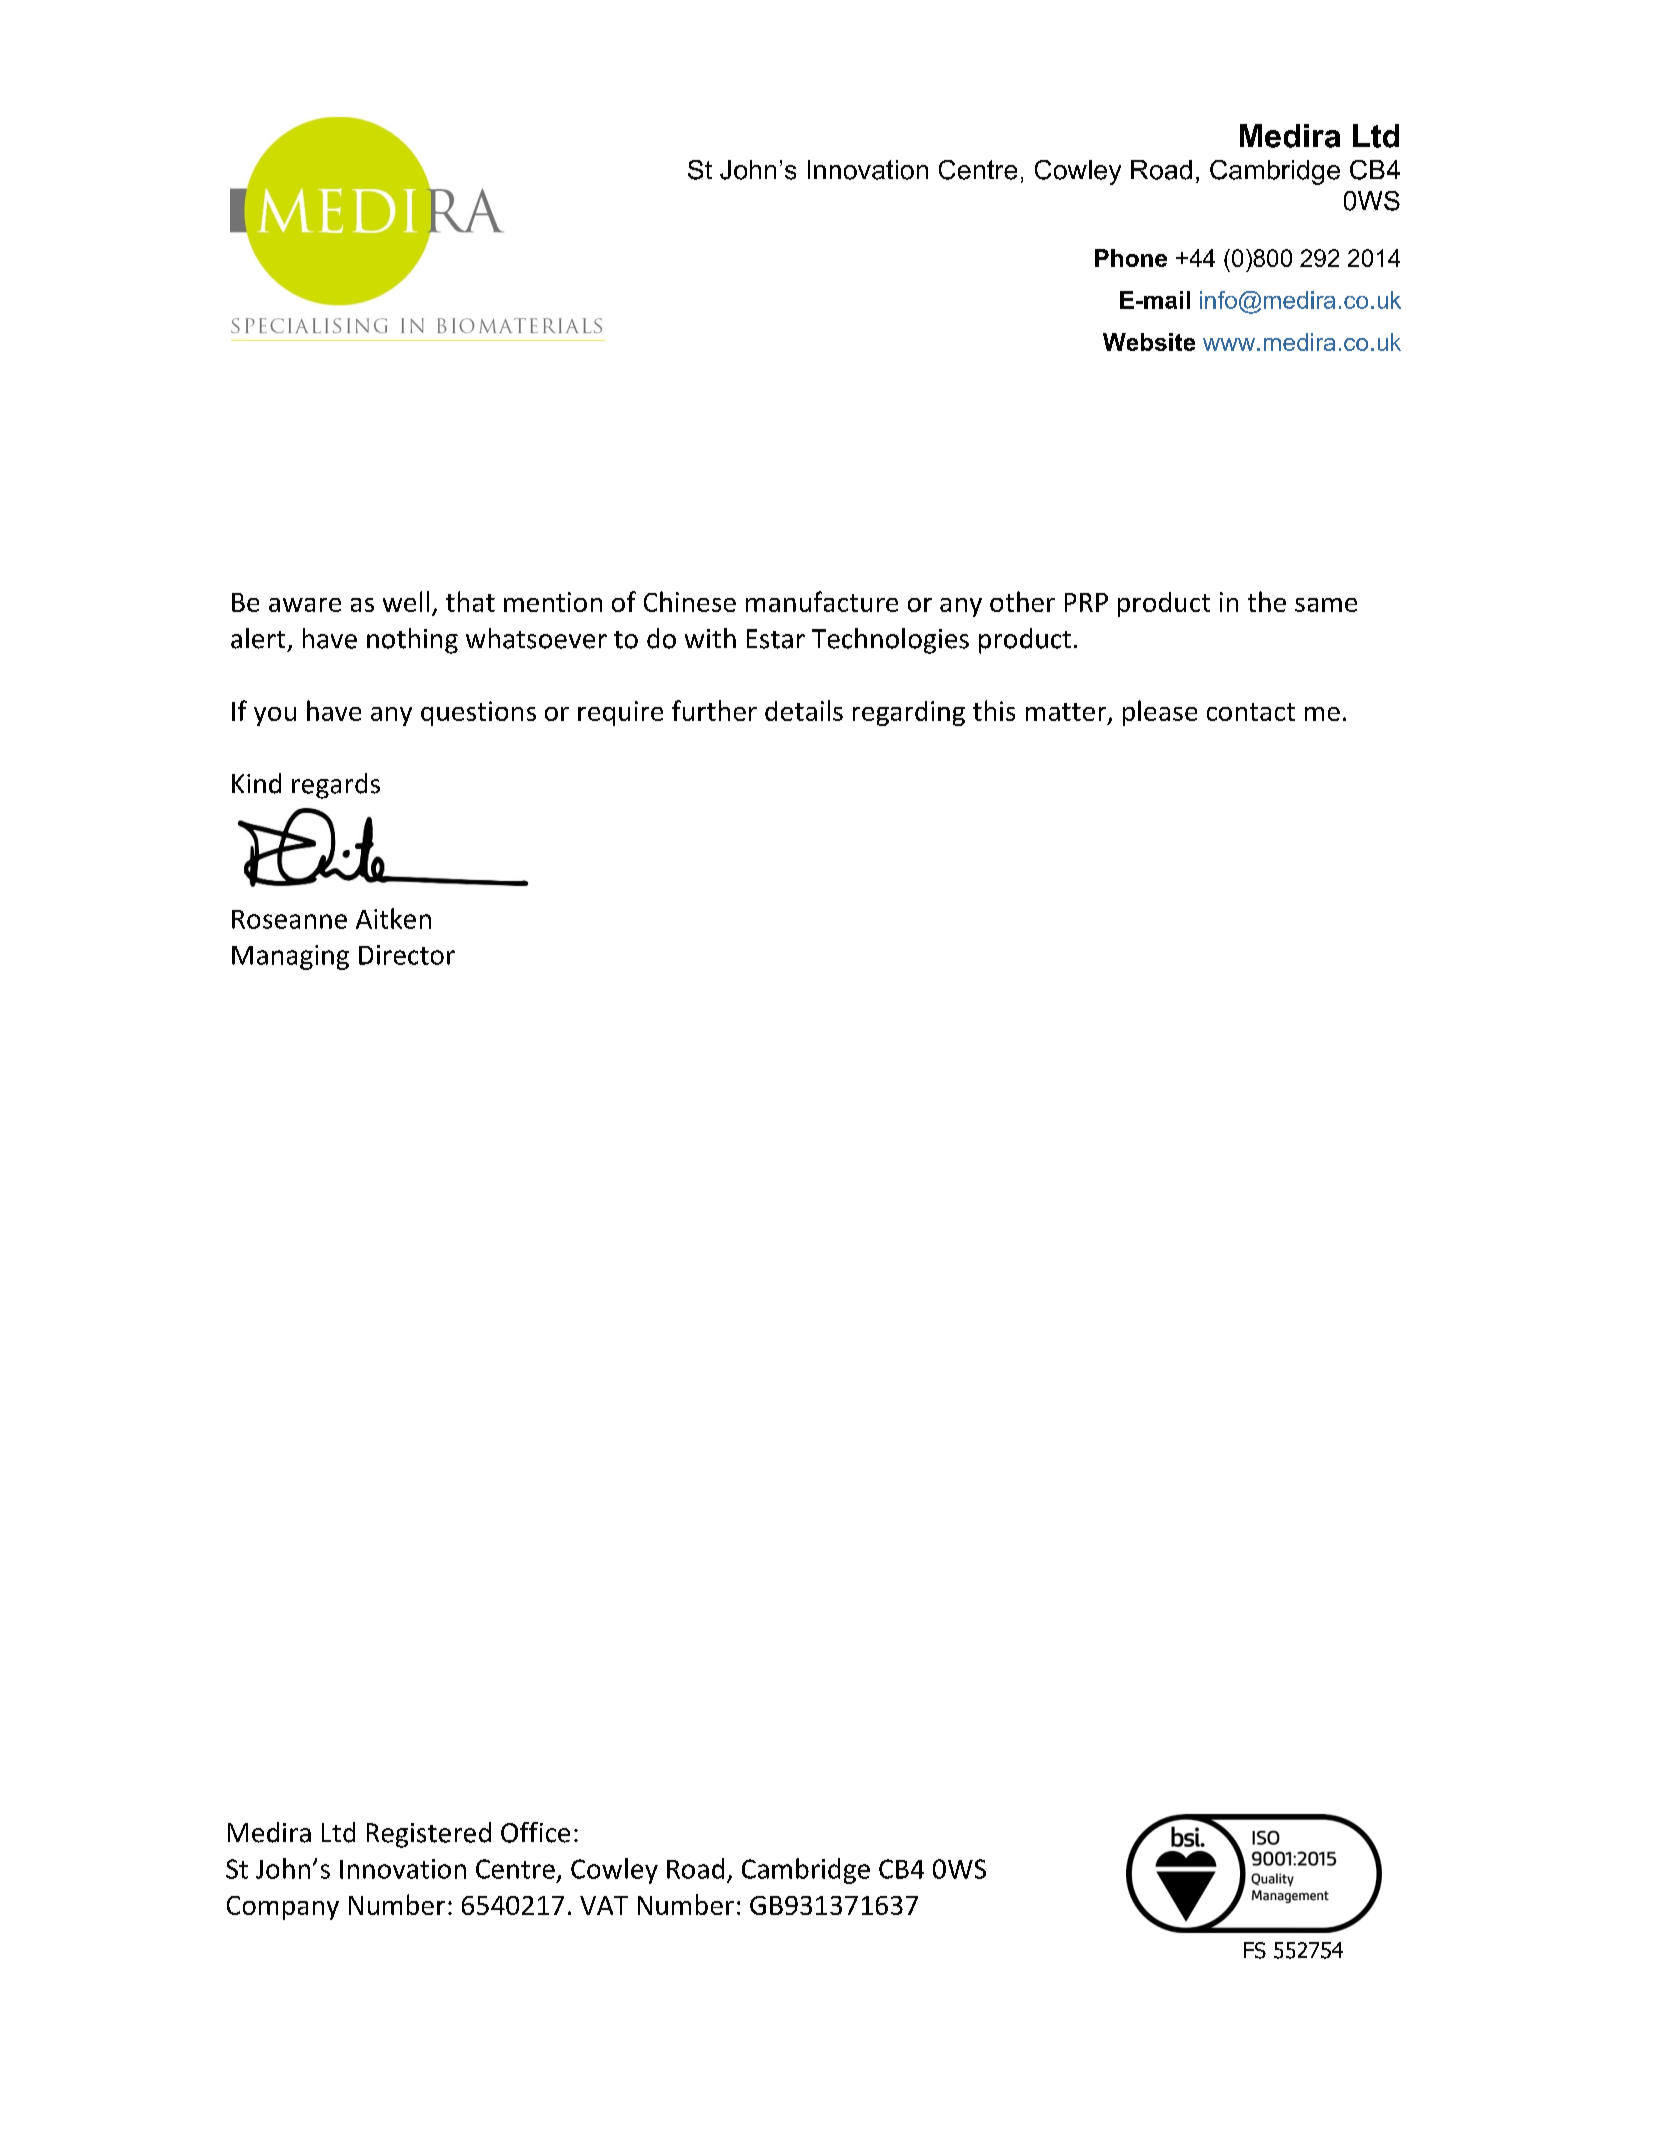 The height and width of the screenshot is (2139, 1653). Describe the element at coordinates (1149, 342) in the screenshot. I see `Website` at that location.
